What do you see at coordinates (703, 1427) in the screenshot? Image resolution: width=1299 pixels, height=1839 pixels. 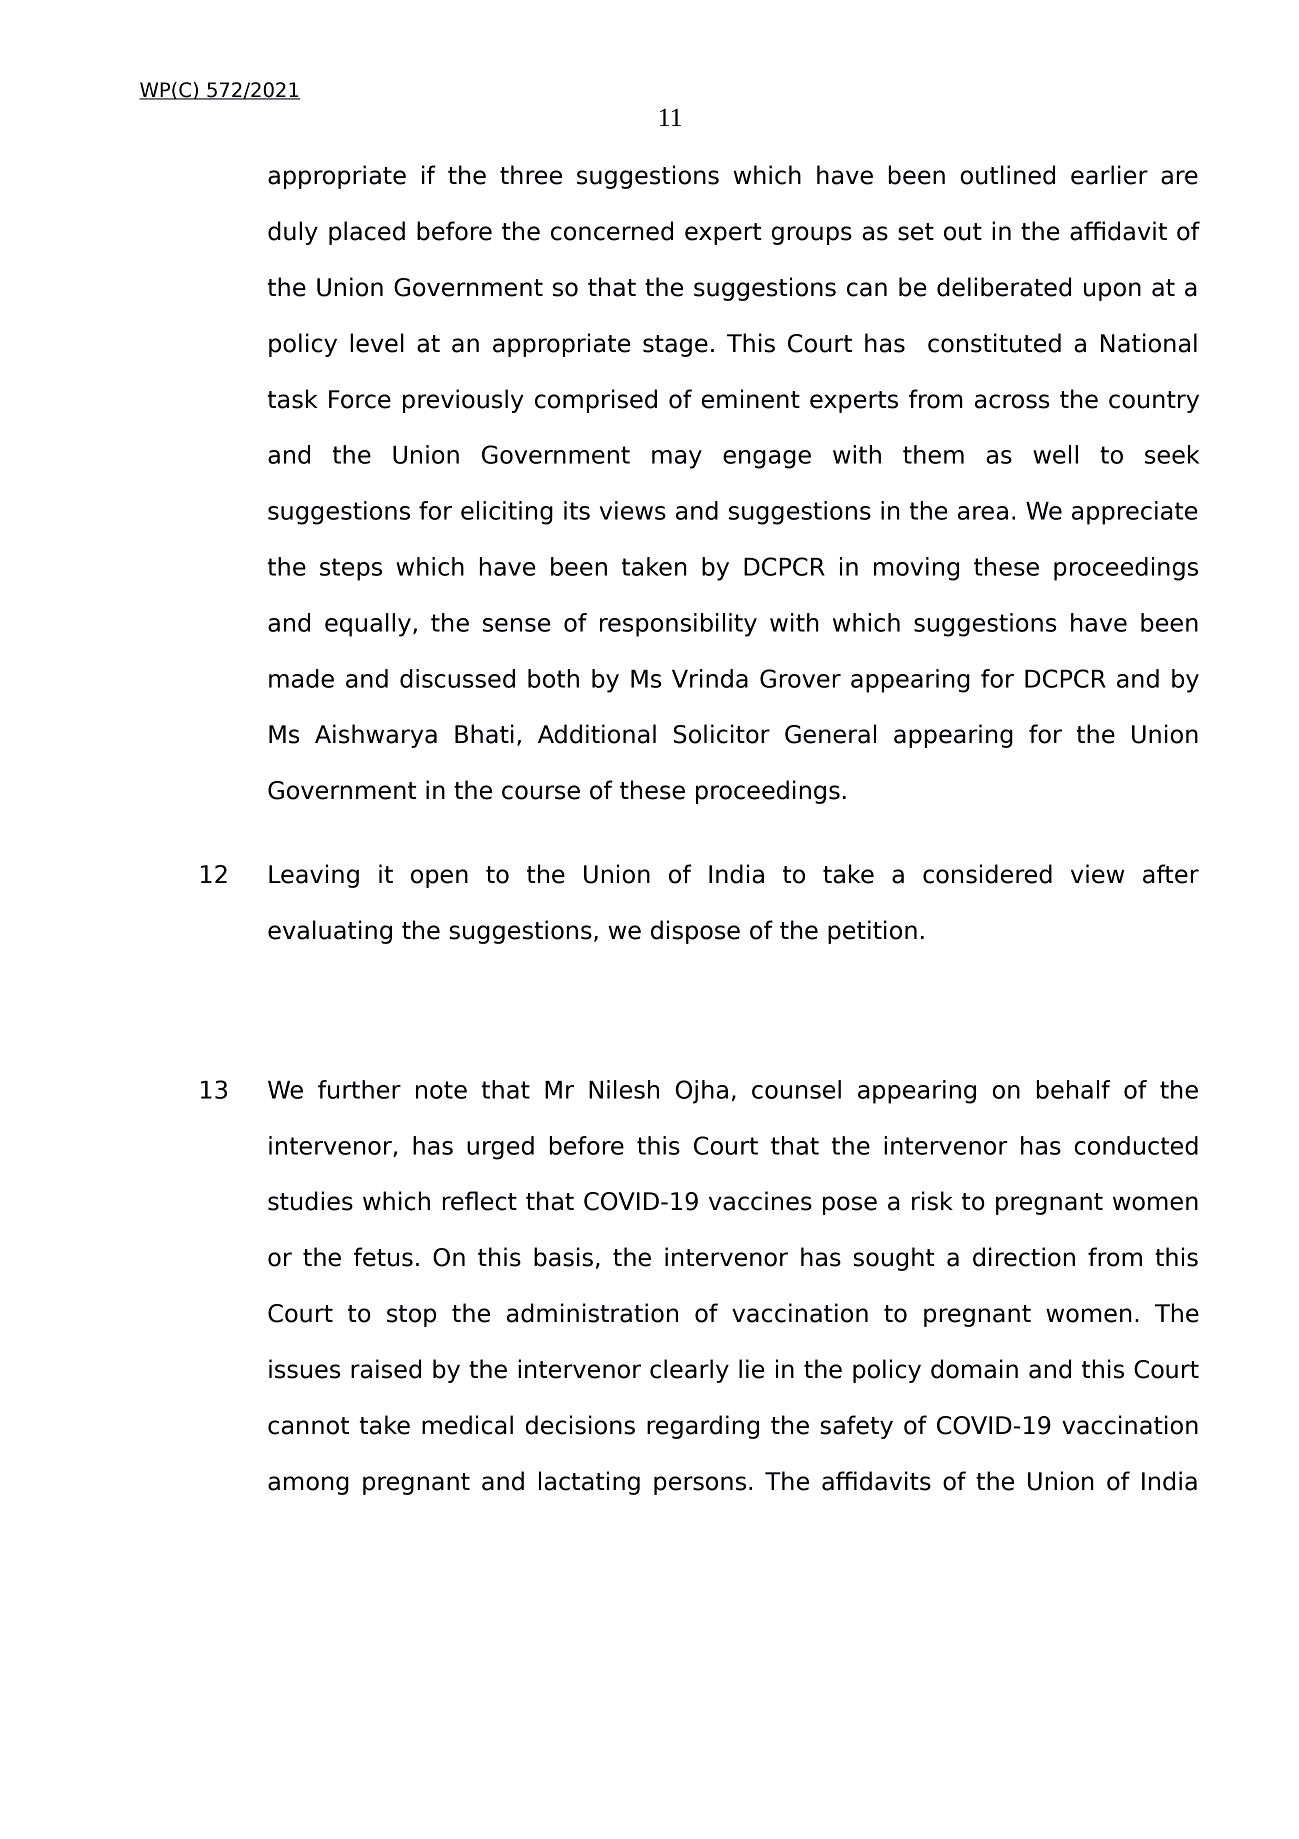 I see `regarding` at bounding box center [703, 1427].
